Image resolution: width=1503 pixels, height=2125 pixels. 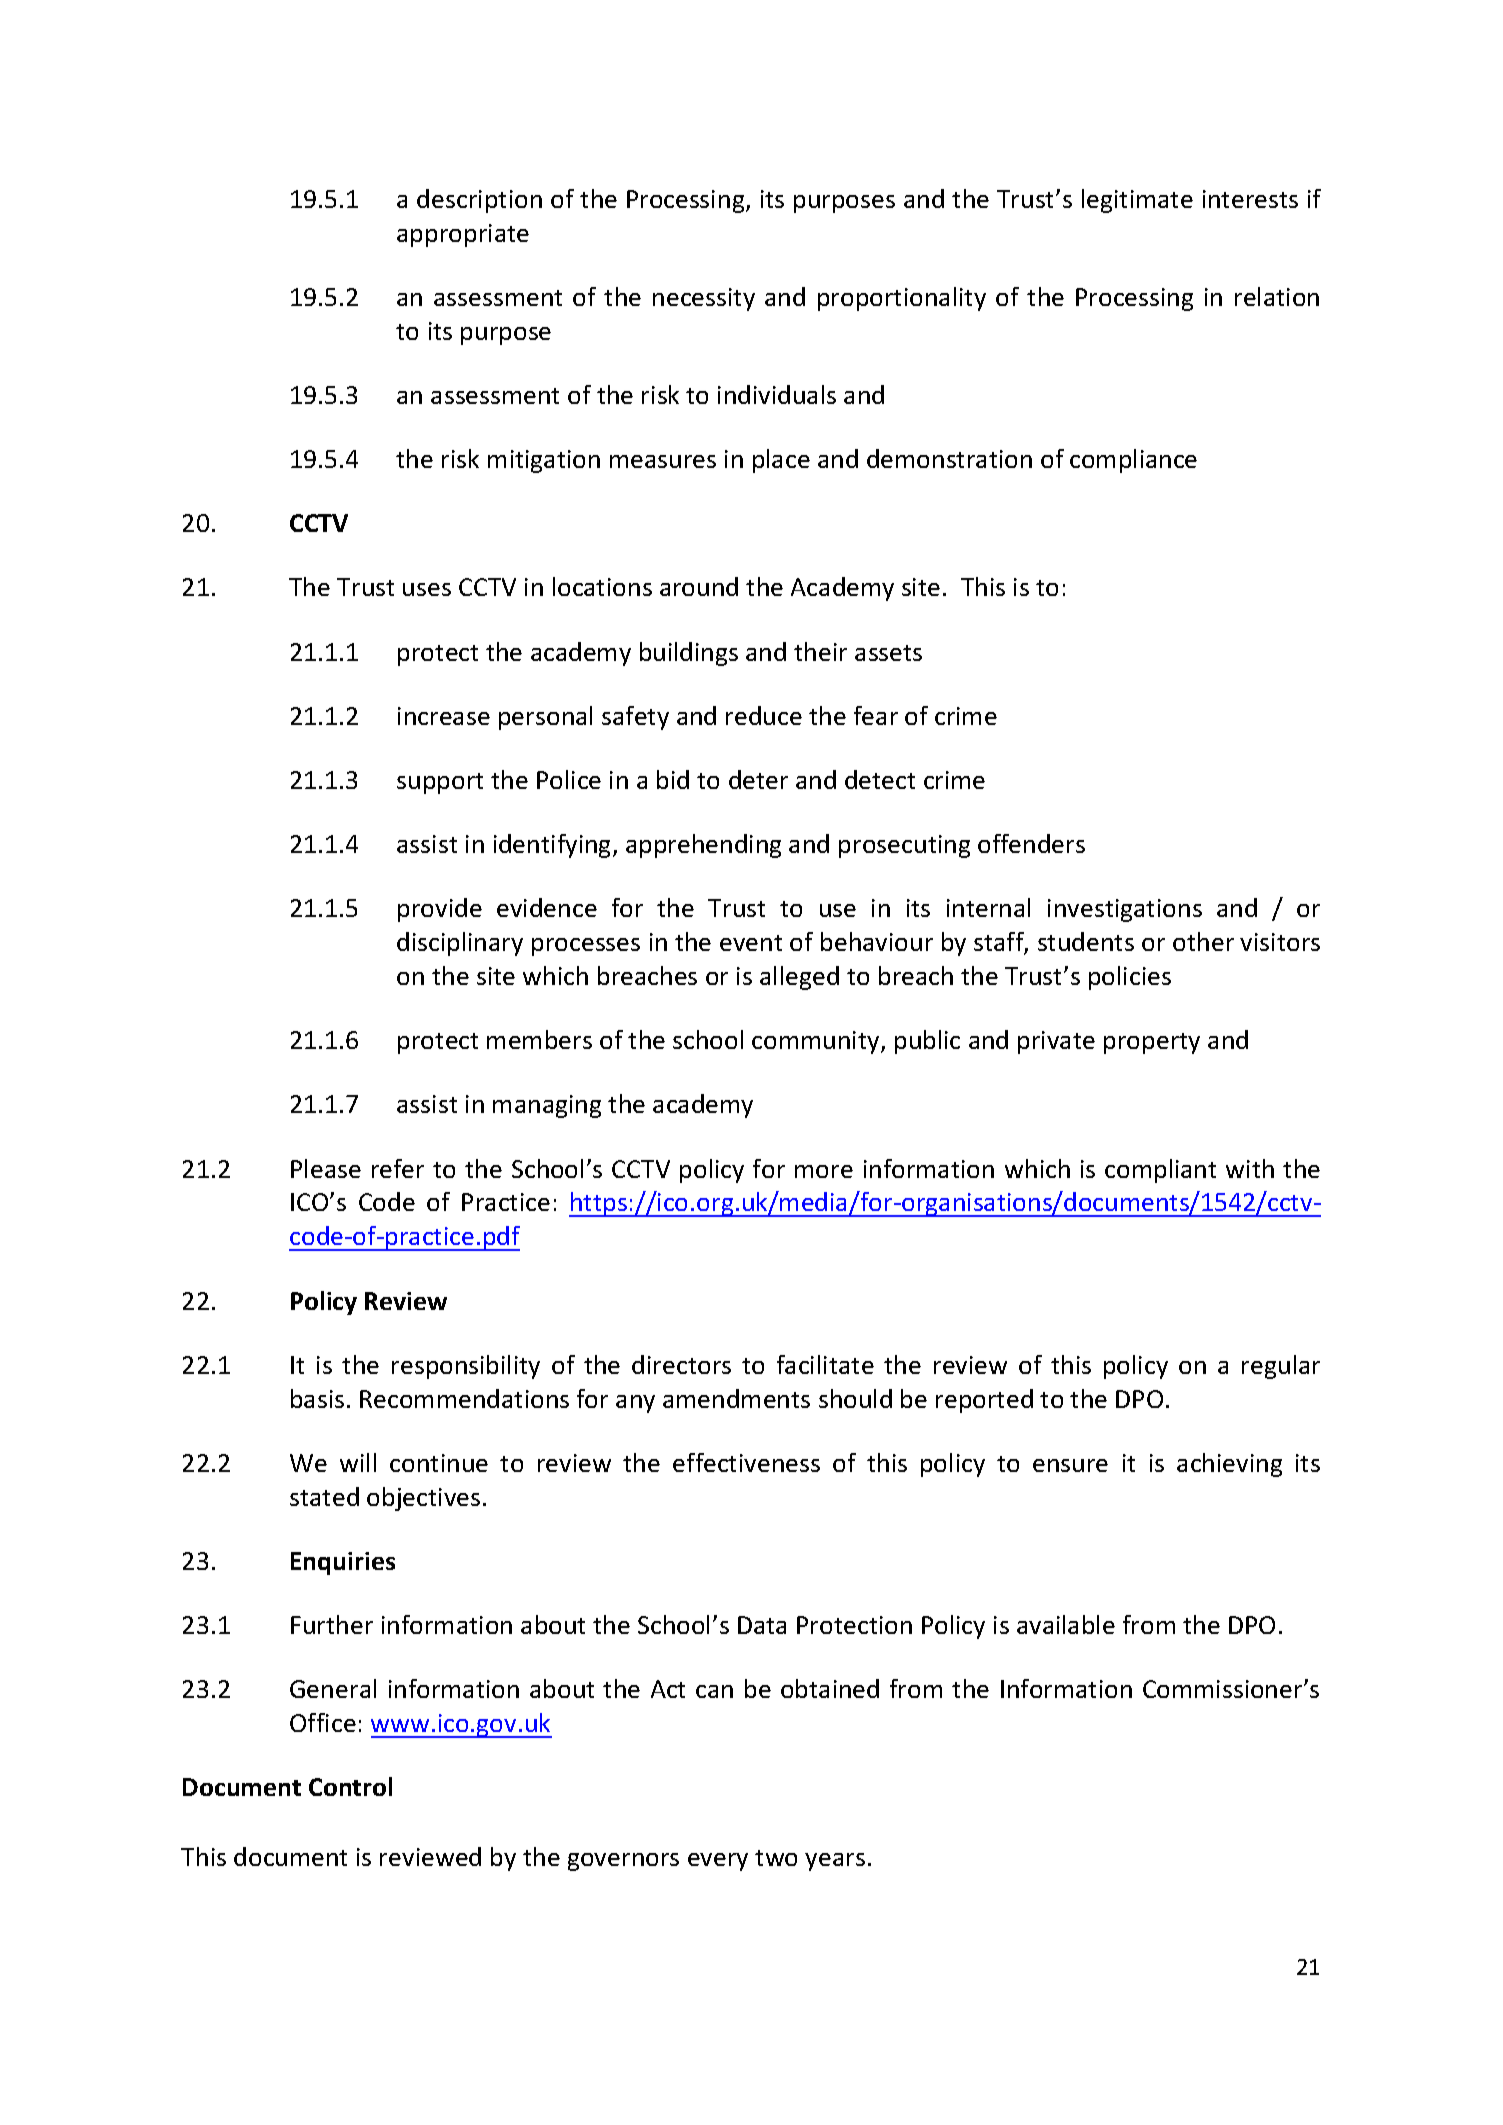 What do you see at coordinates (350, 1786) in the screenshot?
I see `Control` at bounding box center [350, 1786].
